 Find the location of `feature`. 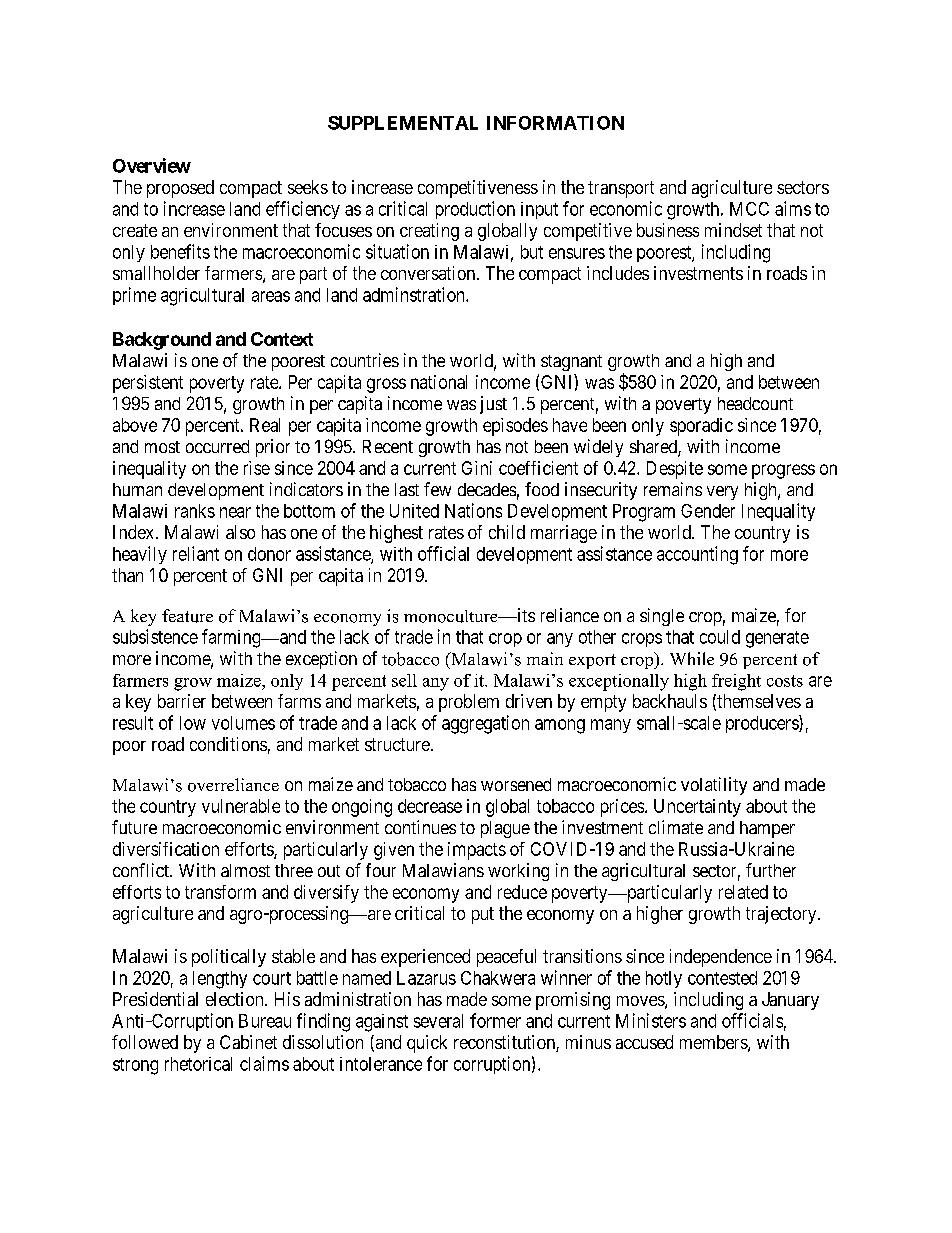

feature is located at coordinates (187, 616).
